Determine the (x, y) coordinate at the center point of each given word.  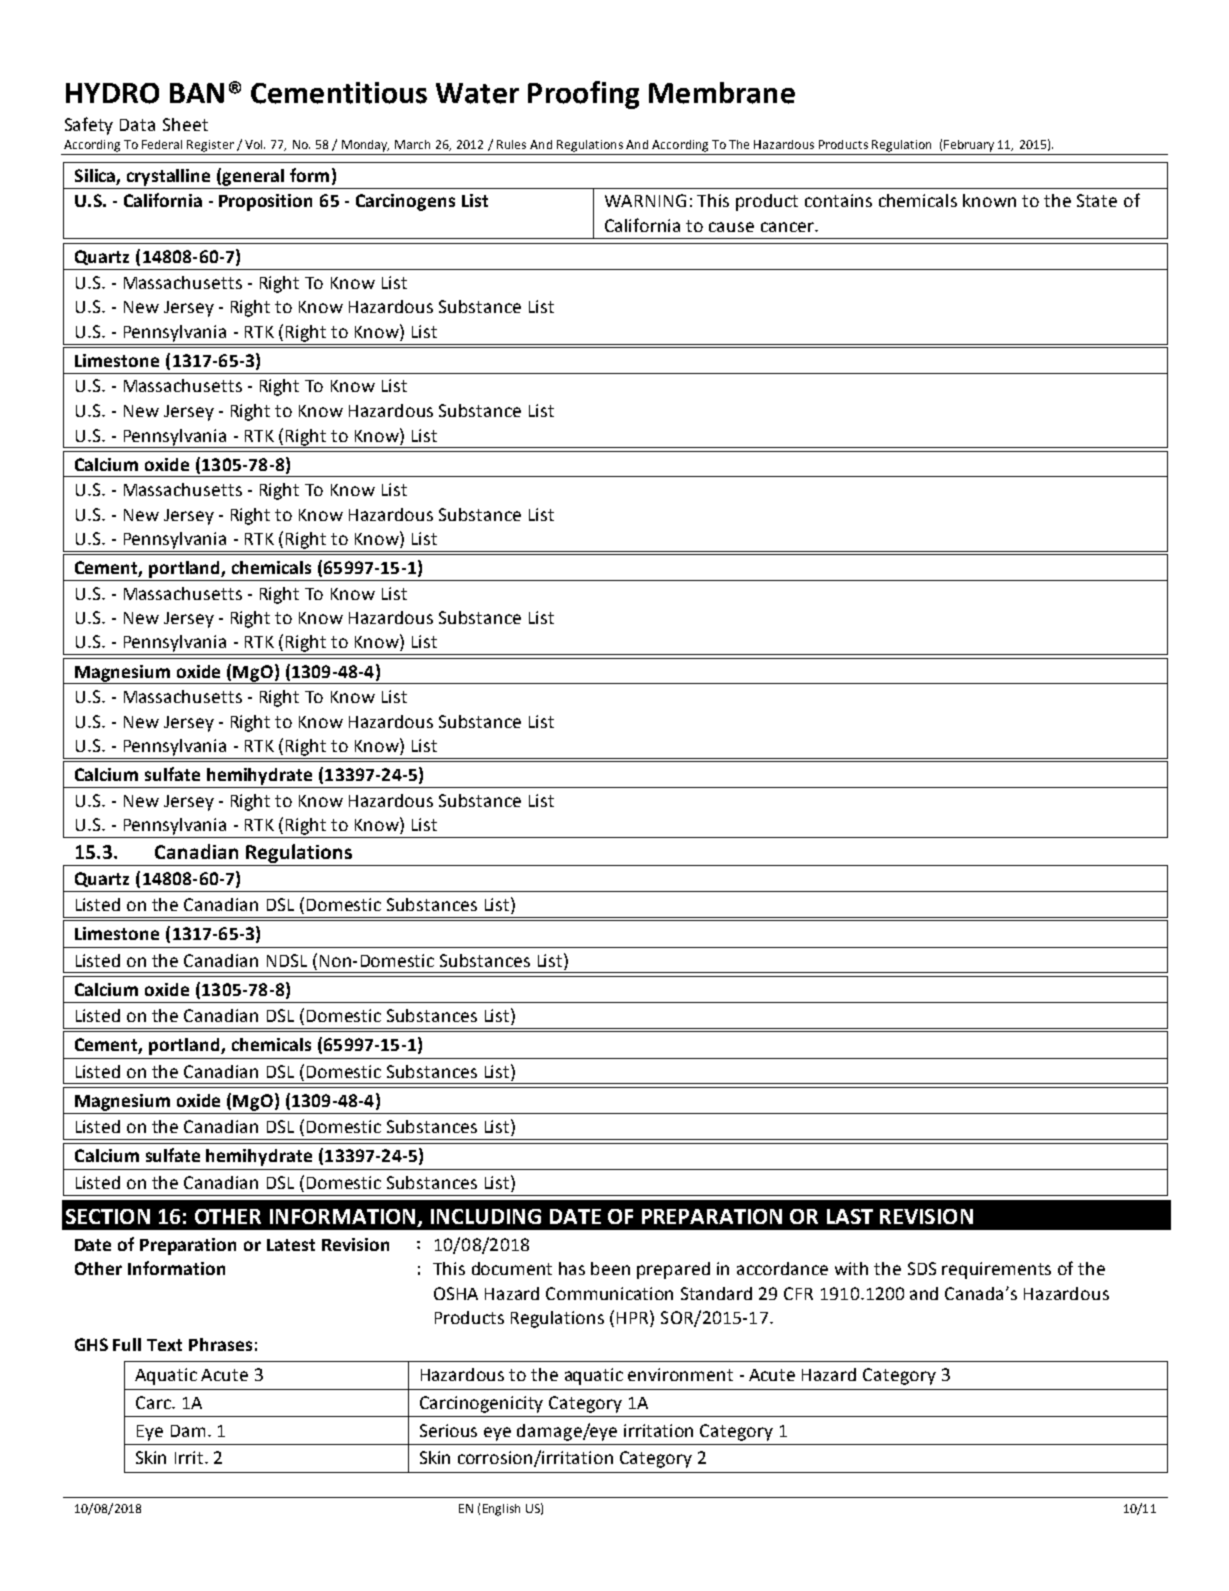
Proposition (265, 202)
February (969, 146)
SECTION (108, 1216)
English (501, 1510)
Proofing (583, 95)
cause (731, 227)
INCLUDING (486, 1216)
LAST (850, 1216)
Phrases (220, 1344)
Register (210, 146)
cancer (788, 227)
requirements (996, 1270)
